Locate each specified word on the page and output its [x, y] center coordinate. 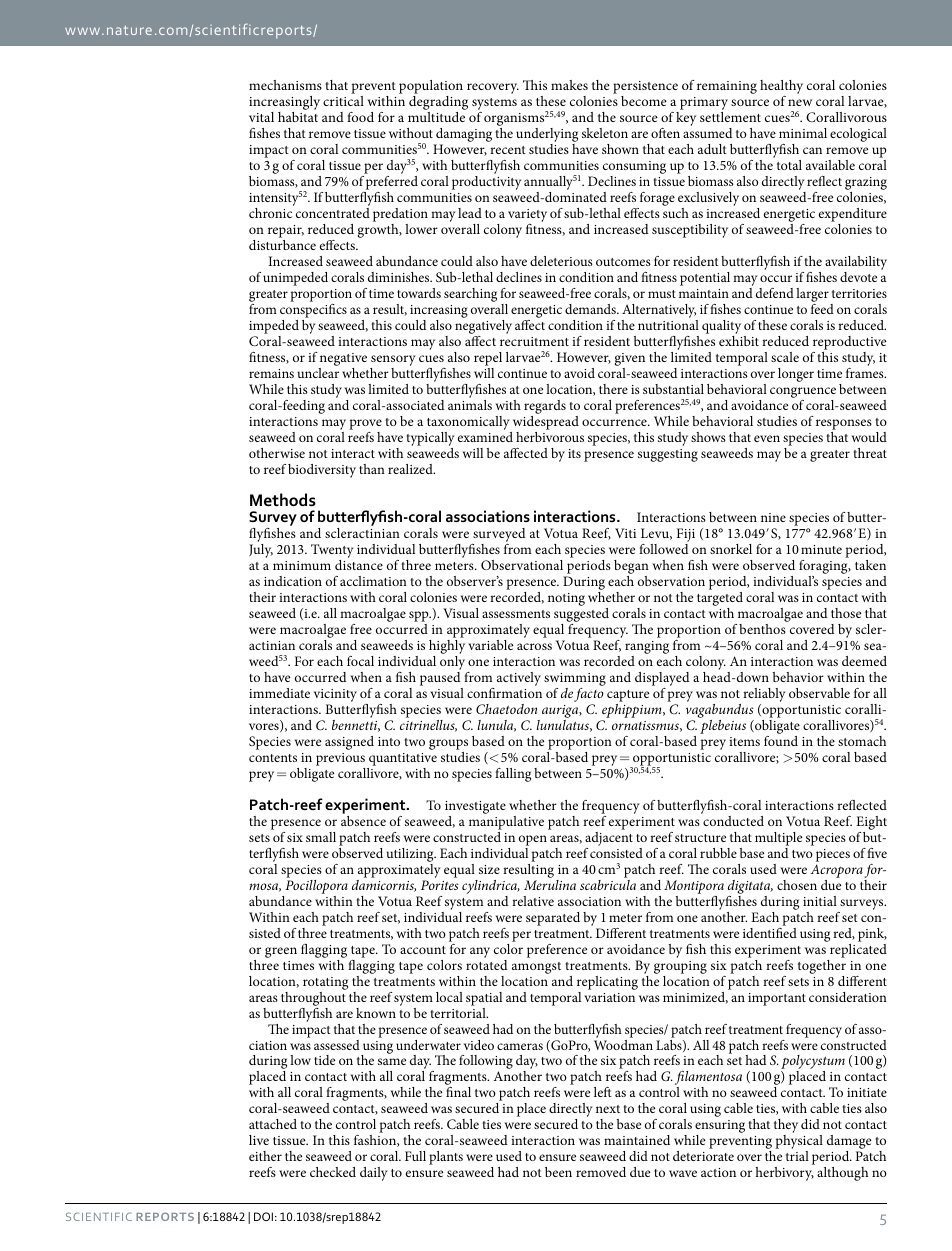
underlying [547, 135]
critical [343, 101]
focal [360, 661]
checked [333, 1172]
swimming [575, 679]
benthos [763, 627]
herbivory [784, 1174]
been [558, 1172]
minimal [803, 133]
